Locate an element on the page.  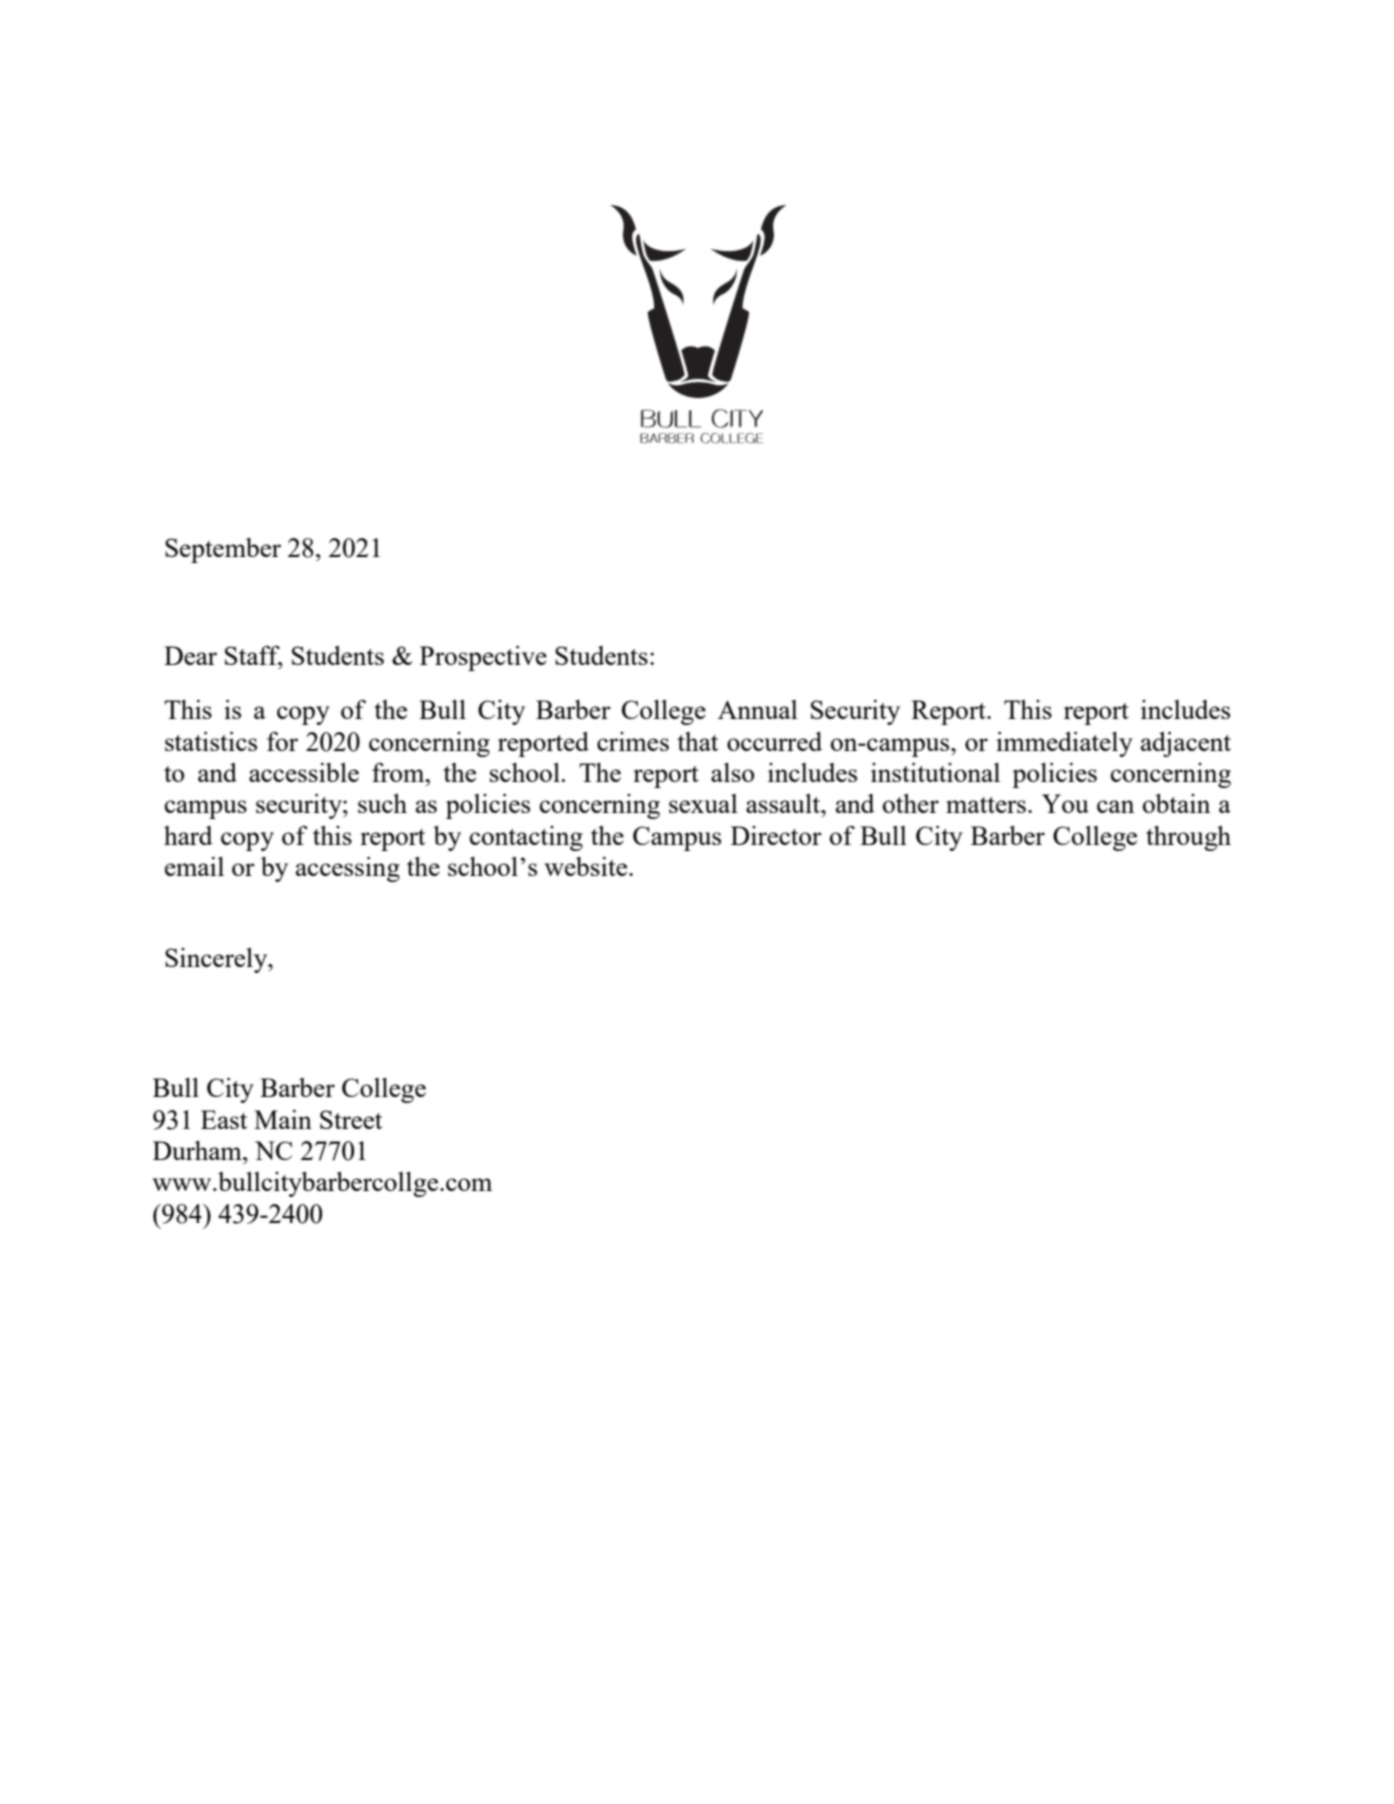
immediately is located at coordinates (1064, 744).
